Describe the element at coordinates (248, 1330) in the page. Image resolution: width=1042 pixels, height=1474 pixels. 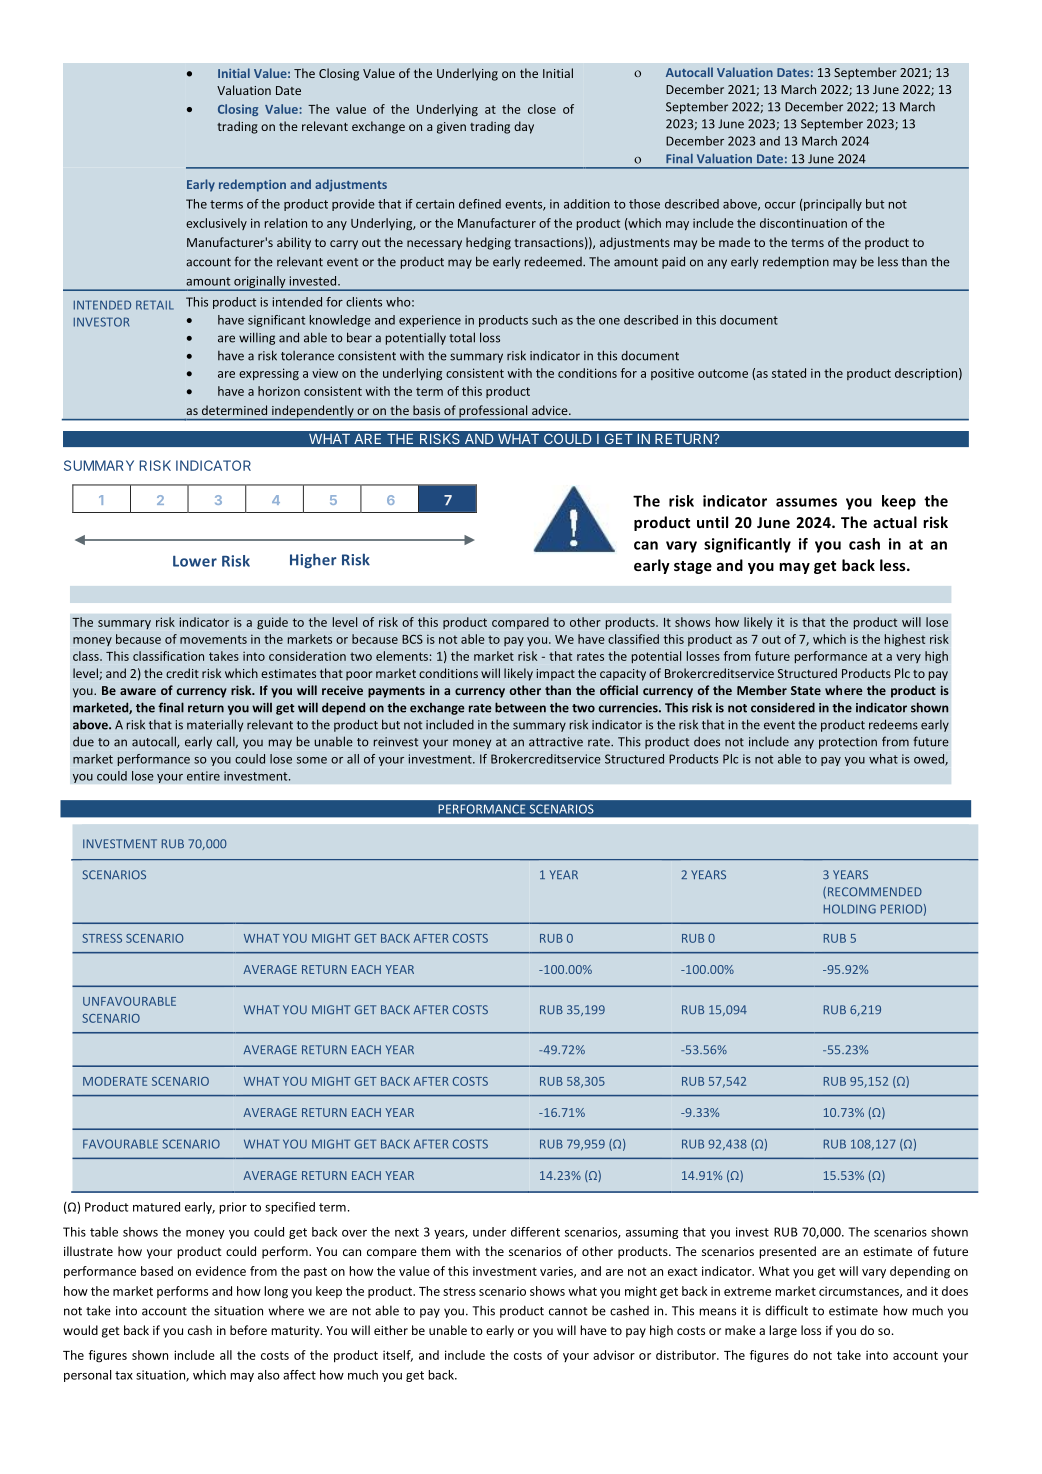
I see `before` at that location.
